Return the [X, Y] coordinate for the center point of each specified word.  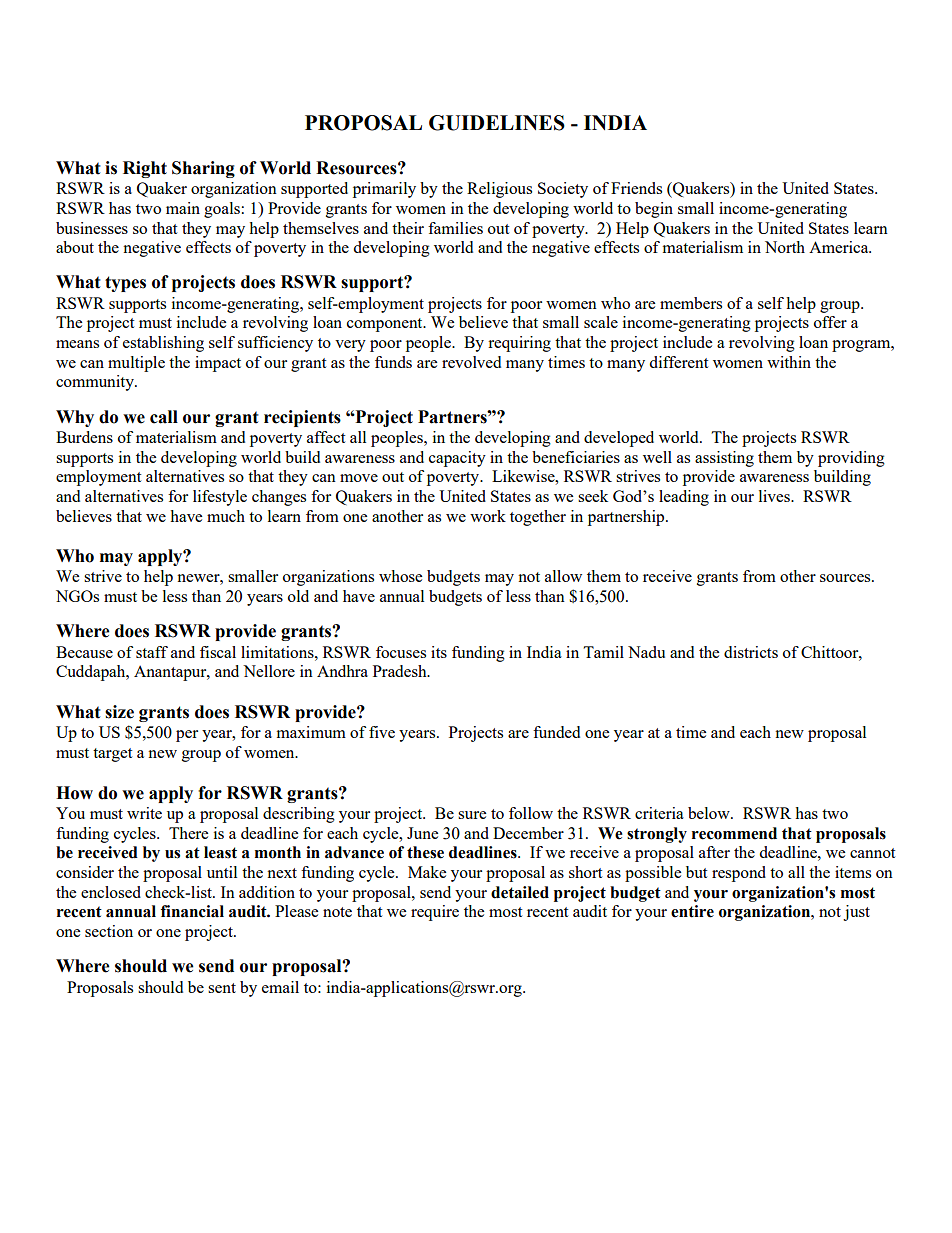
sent [222, 988]
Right [145, 169]
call [164, 417]
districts [751, 652]
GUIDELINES [497, 123]
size [119, 712]
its [439, 652]
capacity [457, 459]
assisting [724, 459]
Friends [636, 188]
